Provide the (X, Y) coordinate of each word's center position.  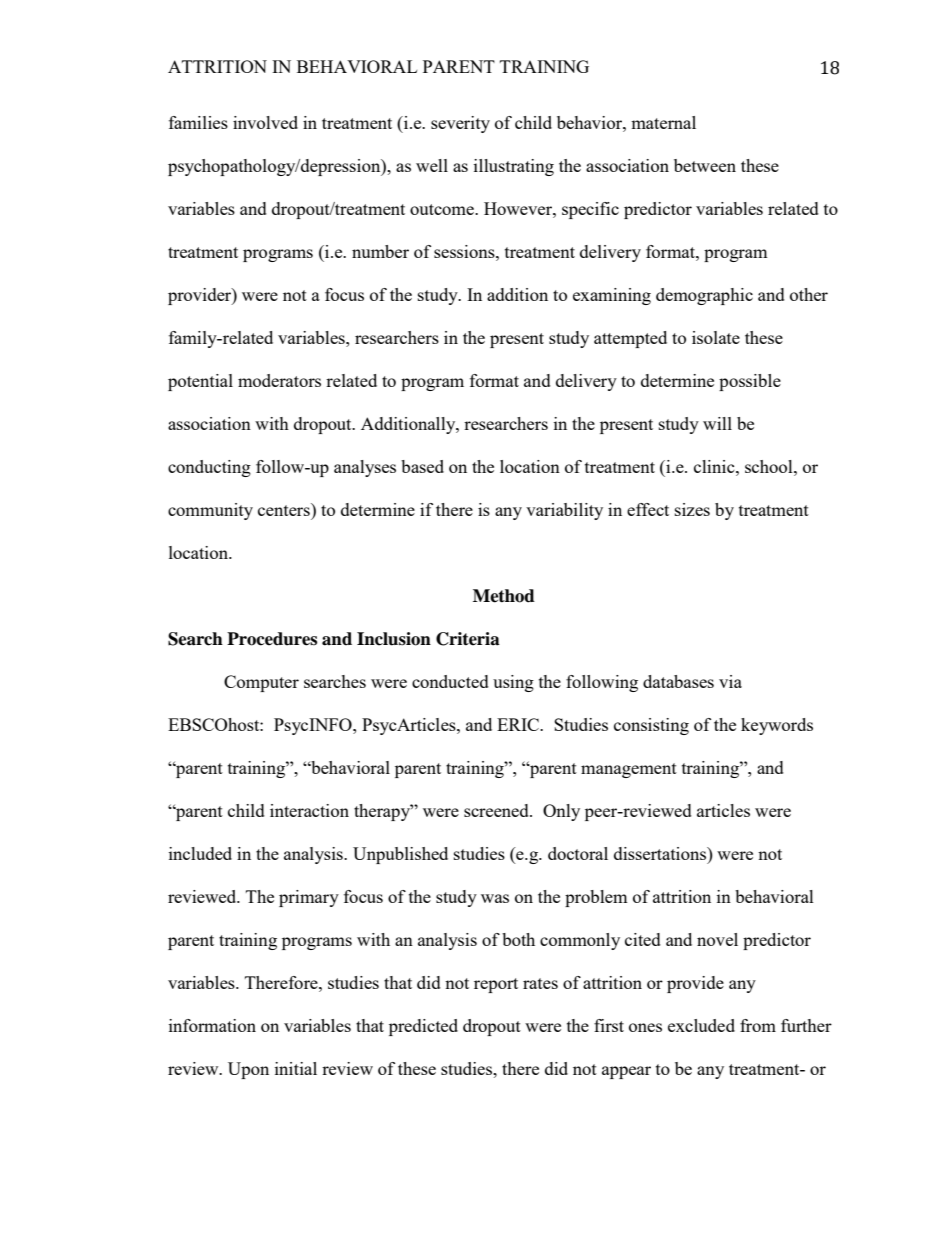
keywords (777, 726)
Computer (261, 683)
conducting (209, 468)
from (758, 1025)
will (717, 423)
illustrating (514, 167)
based (422, 466)
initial (296, 1068)
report (496, 985)
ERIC (519, 724)
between (705, 165)
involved (265, 122)
